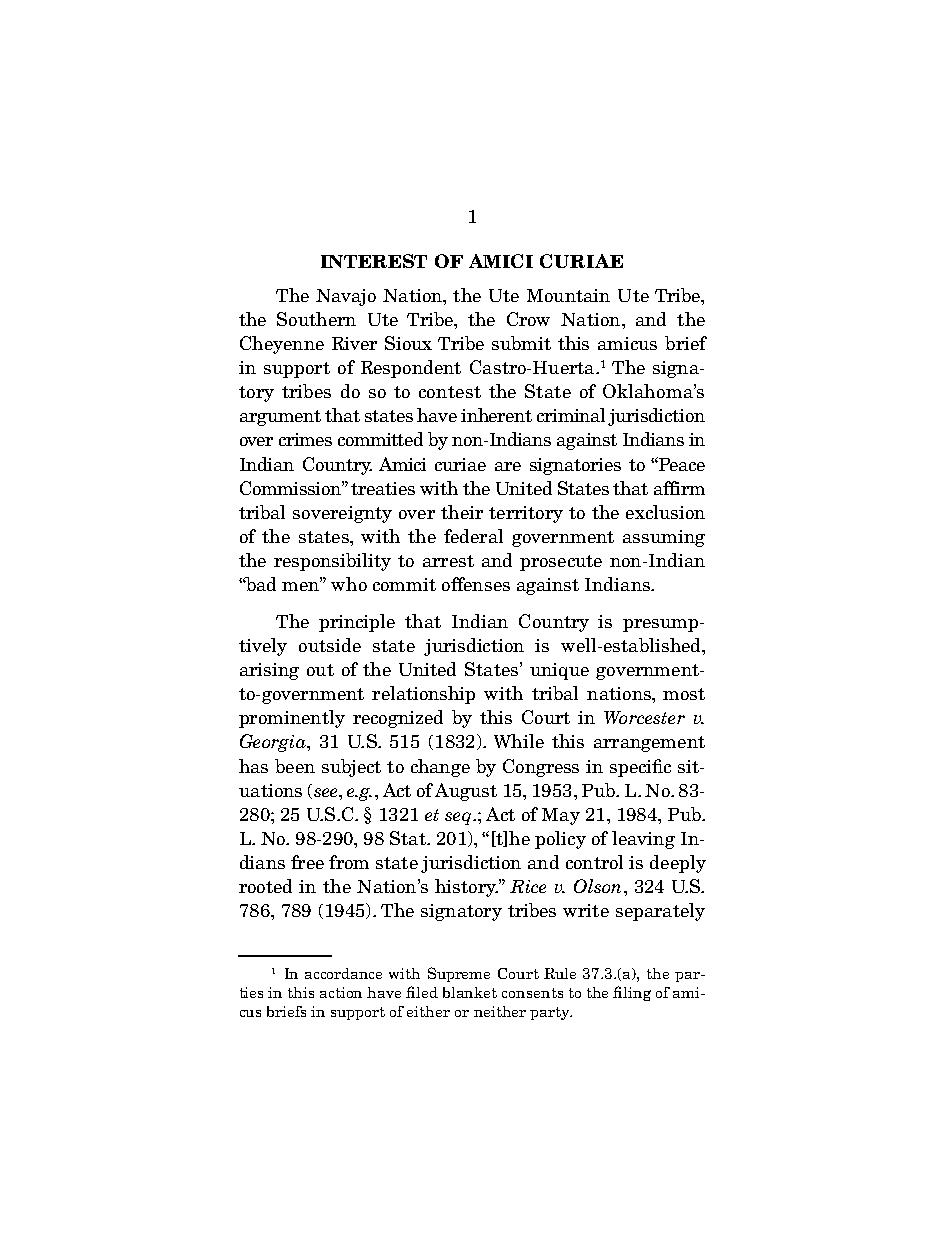 This screenshot has height=1233, width=952. What do you see at coordinates (341, 992) in the screenshot?
I see `action` at bounding box center [341, 992].
